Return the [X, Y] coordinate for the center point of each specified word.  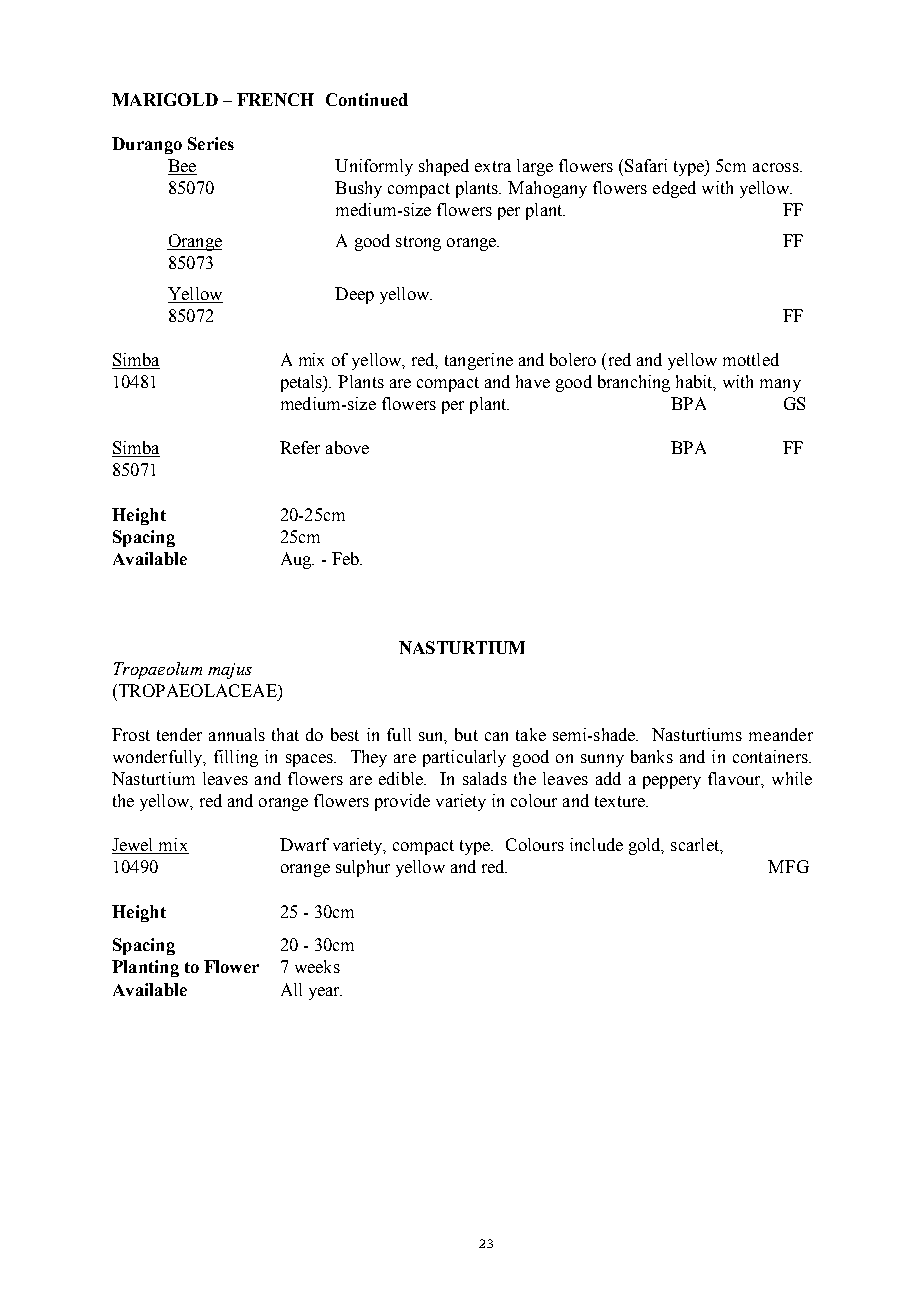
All [291, 989]
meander [781, 734]
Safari [646, 165]
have [533, 381]
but [466, 734]
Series [211, 143]
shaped [444, 167]
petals [303, 383]
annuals [237, 734]
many [780, 385]
